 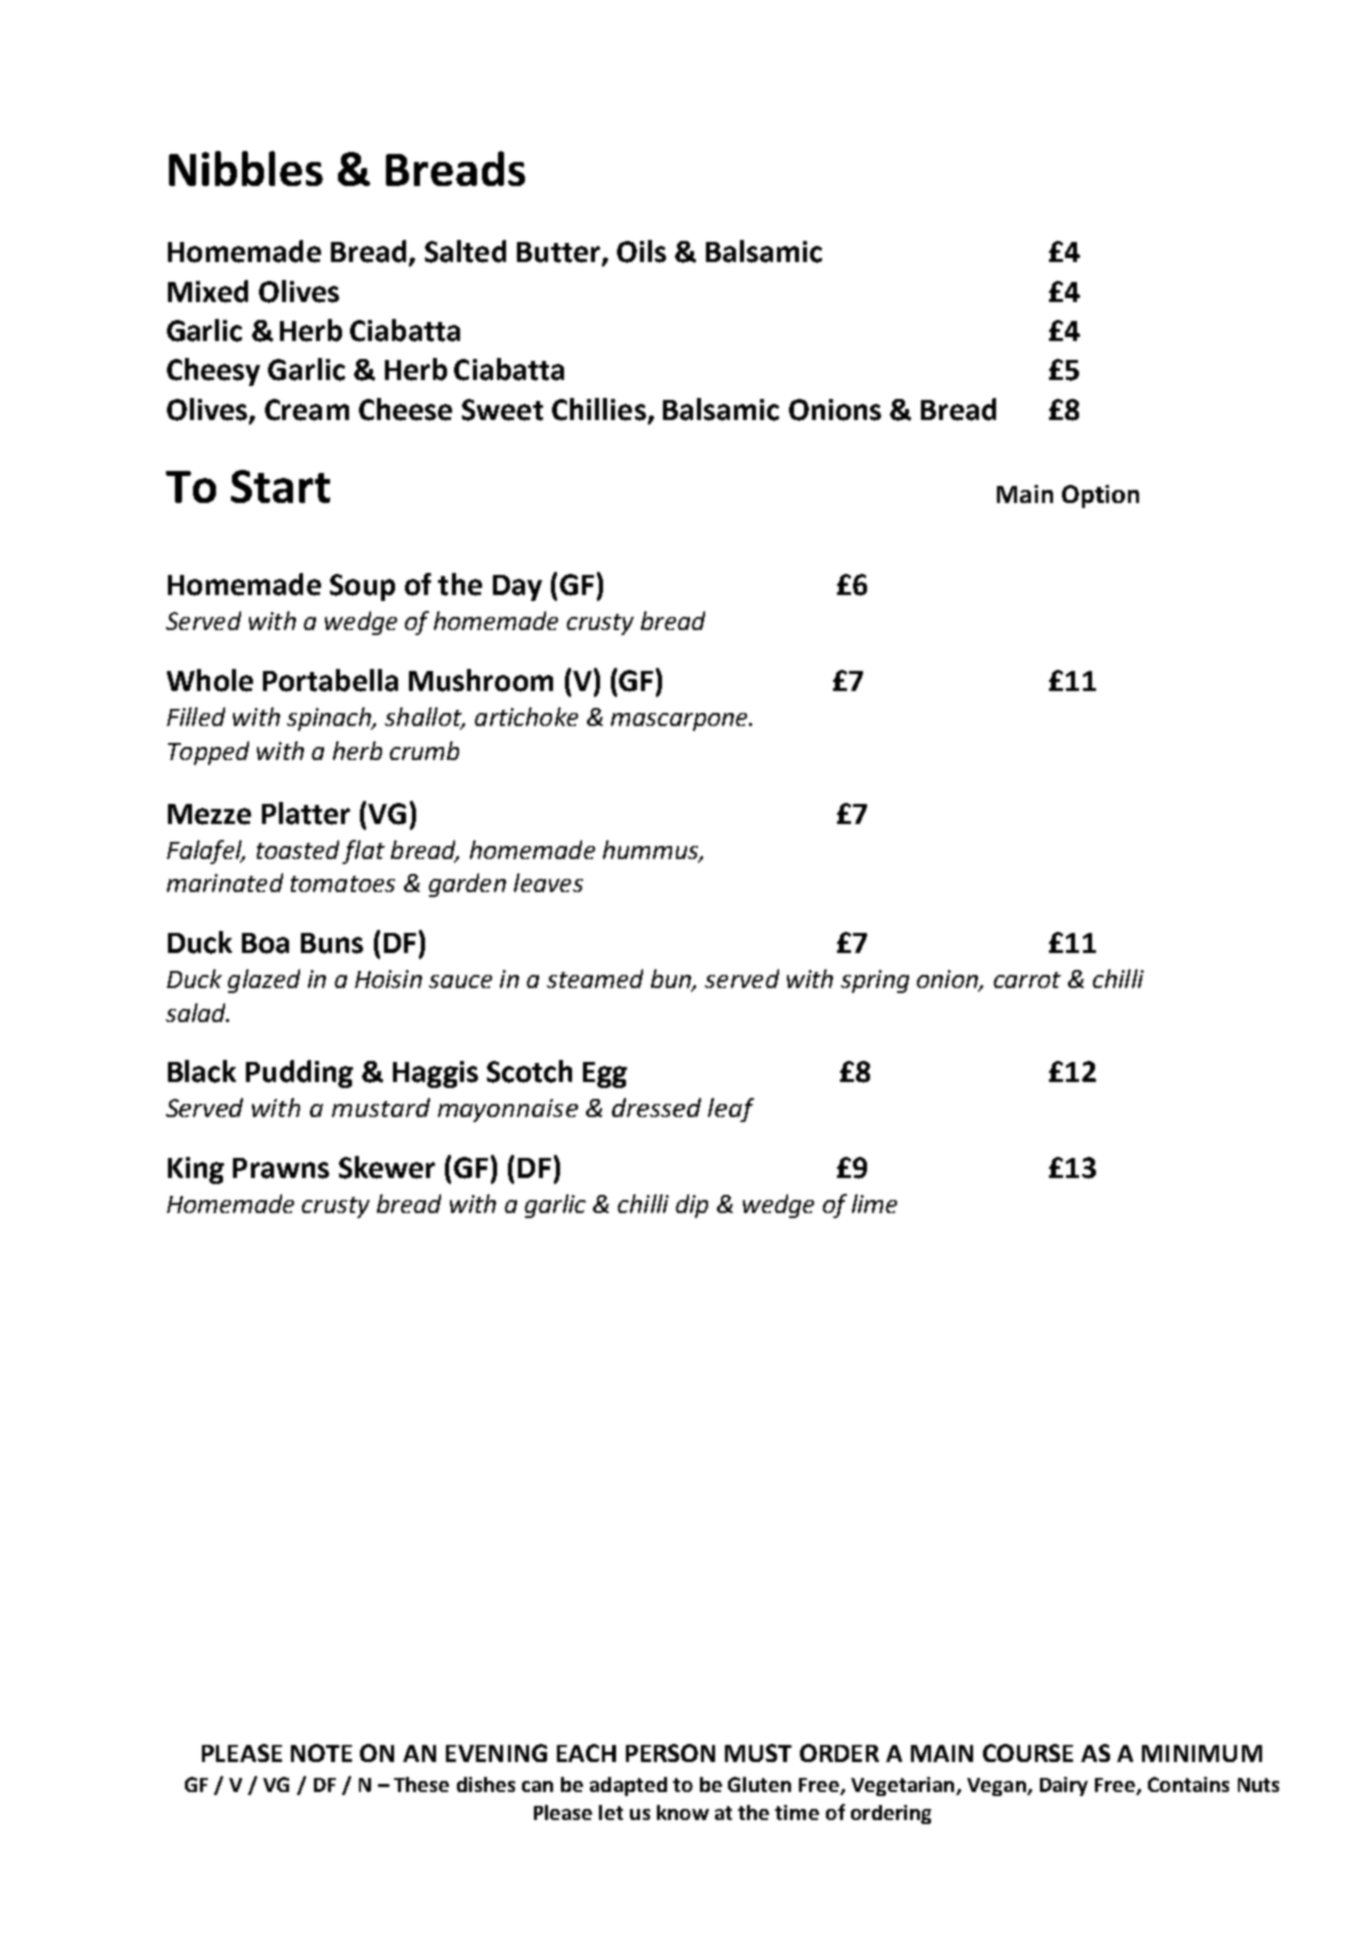 I want to click on NOTE, so click(x=321, y=1753).
